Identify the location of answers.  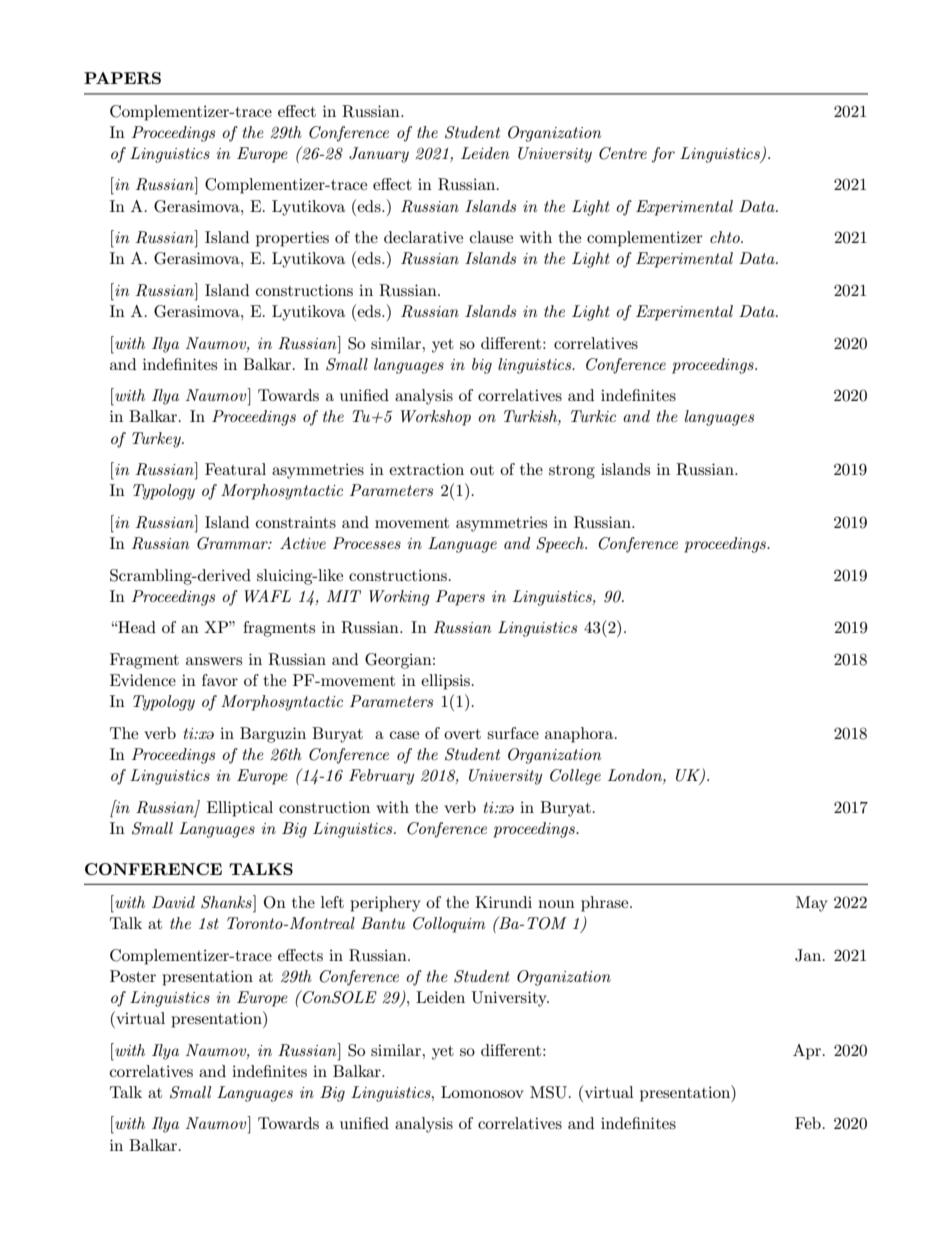
(214, 661).
